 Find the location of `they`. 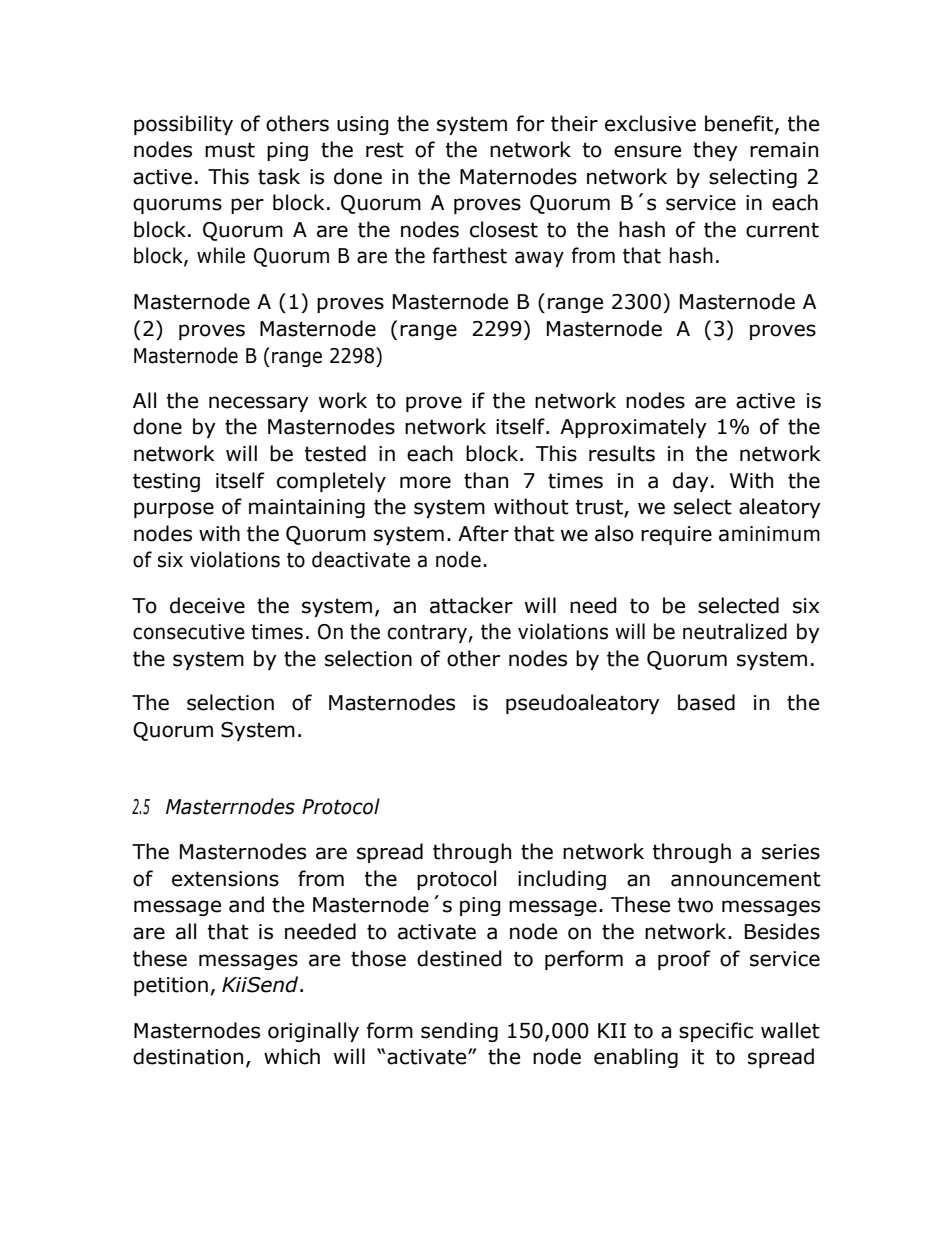

they is located at coordinates (715, 151).
